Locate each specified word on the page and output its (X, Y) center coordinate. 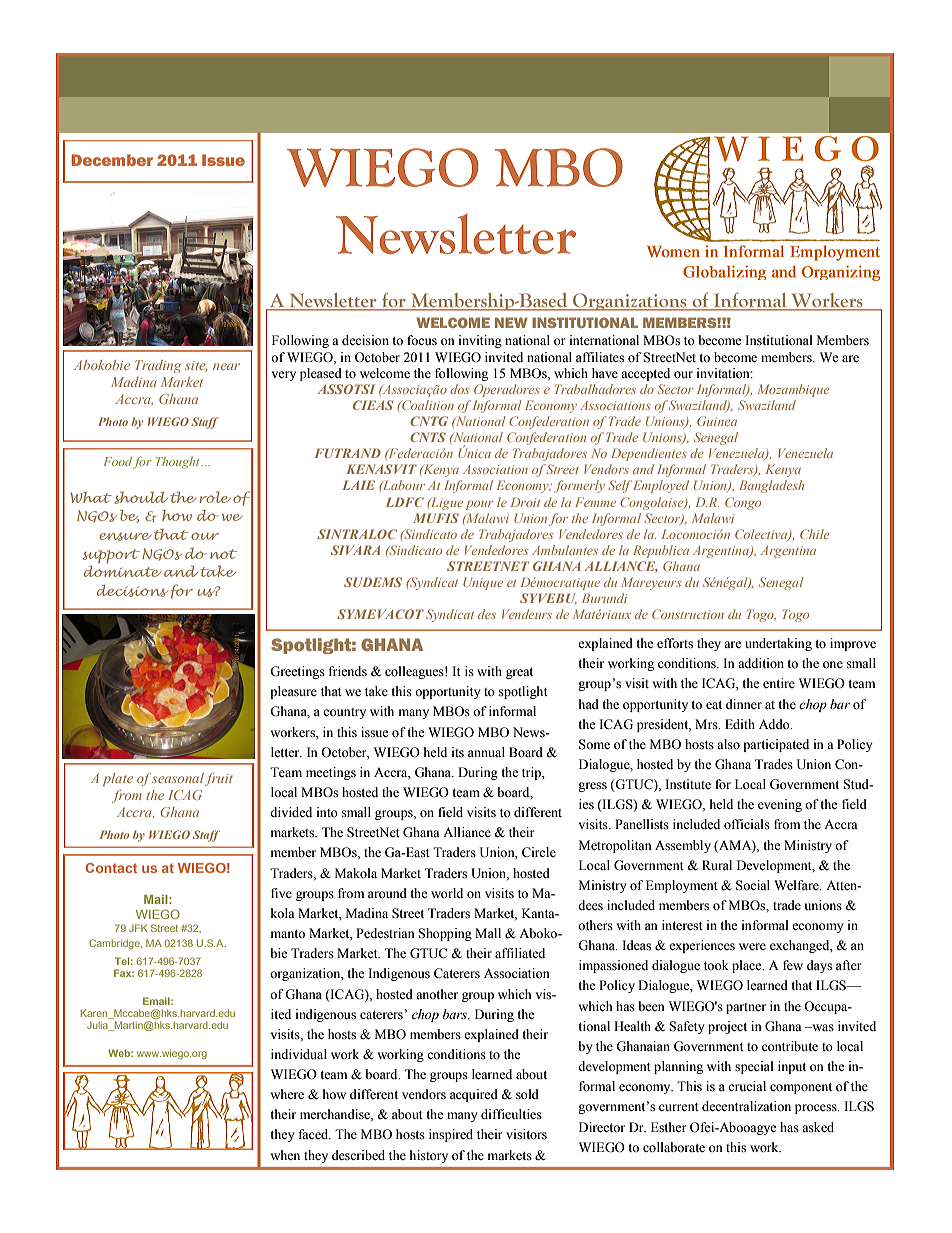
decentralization (746, 1106)
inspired (451, 1135)
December (112, 160)
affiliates (600, 357)
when (285, 1155)
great (519, 673)
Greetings (297, 672)
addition (761, 663)
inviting (480, 341)
